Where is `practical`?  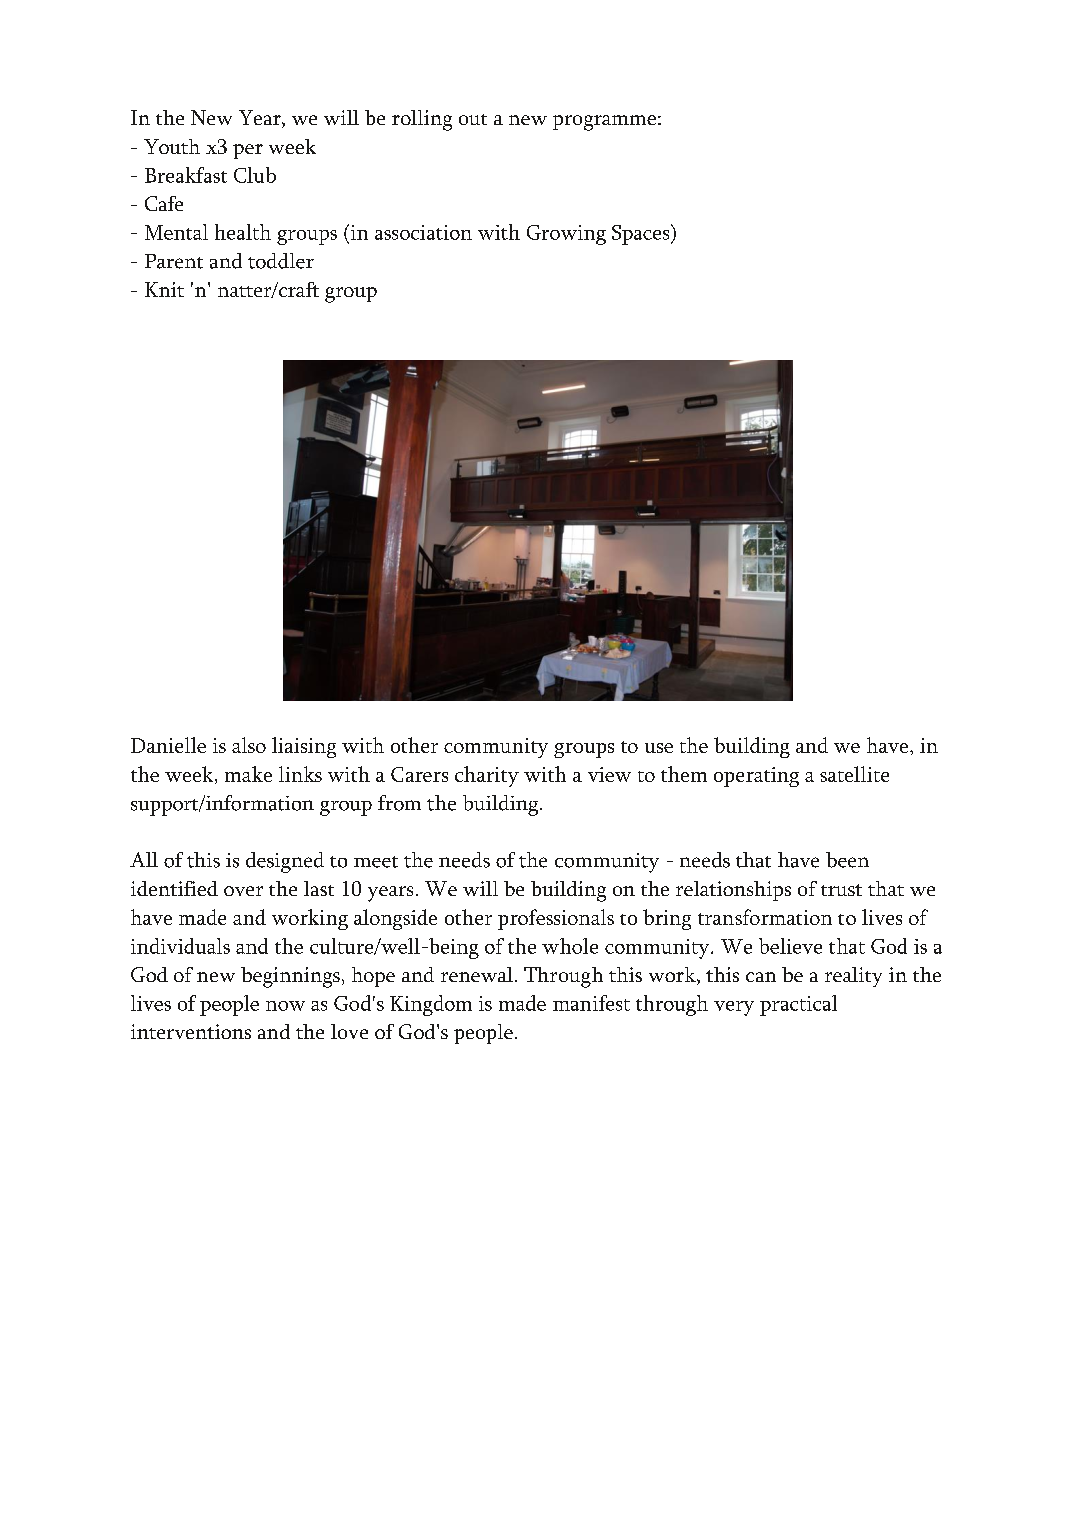
practical is located at coordinates (798, 1005).
